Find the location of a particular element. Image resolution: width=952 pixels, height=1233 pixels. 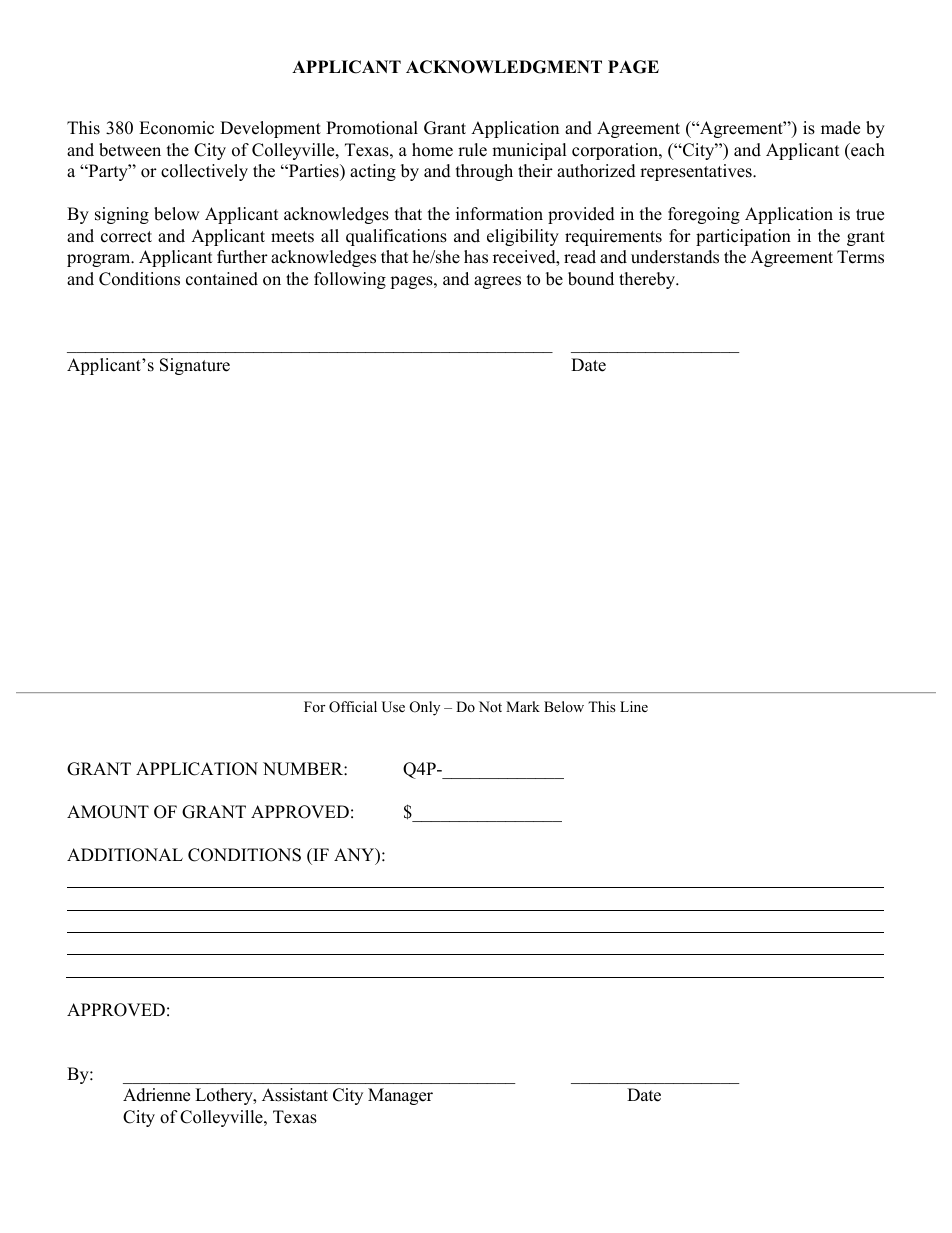

Adrienne is located at coordinates (156, 1095).
